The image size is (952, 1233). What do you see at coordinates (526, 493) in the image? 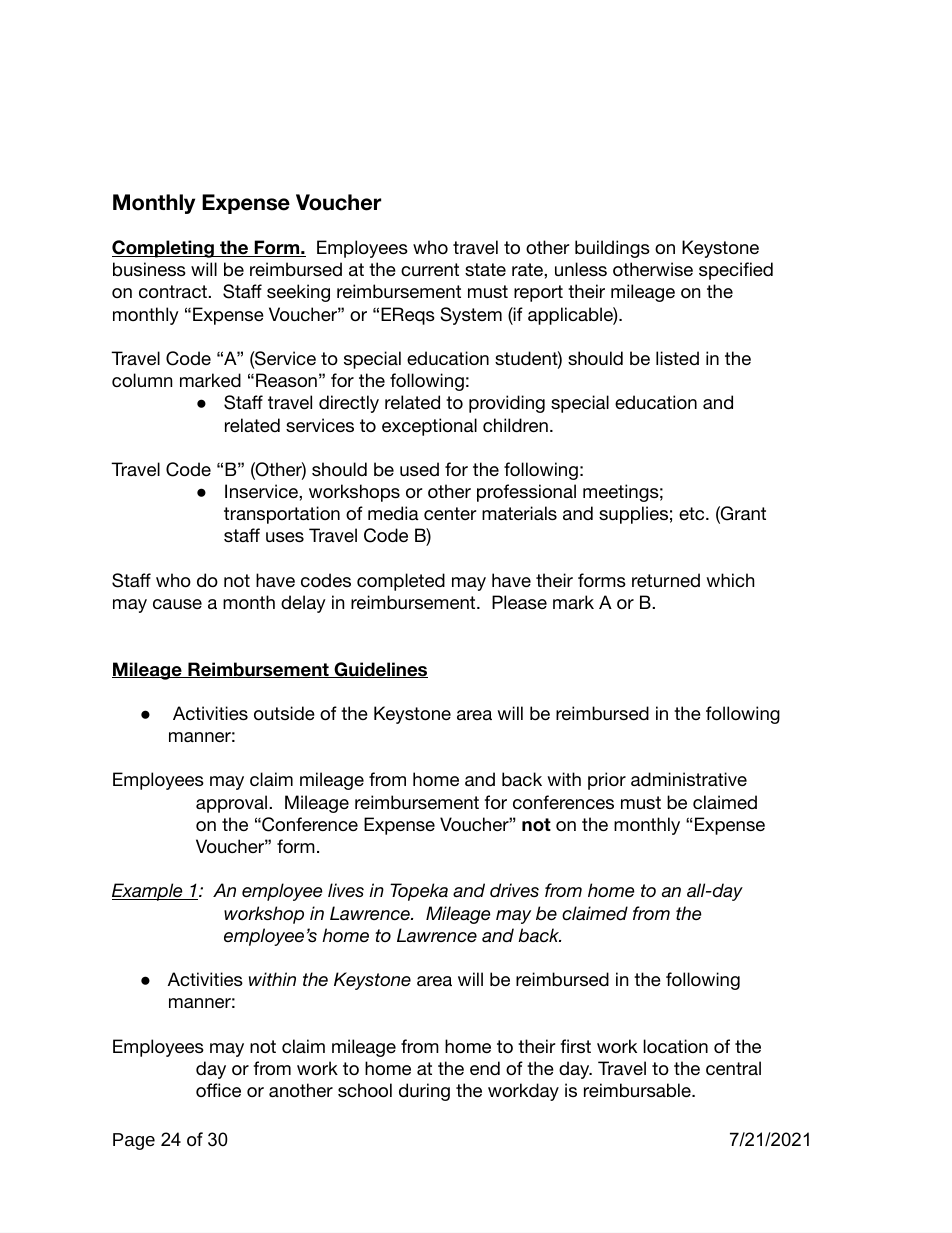
I see `professional` at bounding box center [526, 493].
